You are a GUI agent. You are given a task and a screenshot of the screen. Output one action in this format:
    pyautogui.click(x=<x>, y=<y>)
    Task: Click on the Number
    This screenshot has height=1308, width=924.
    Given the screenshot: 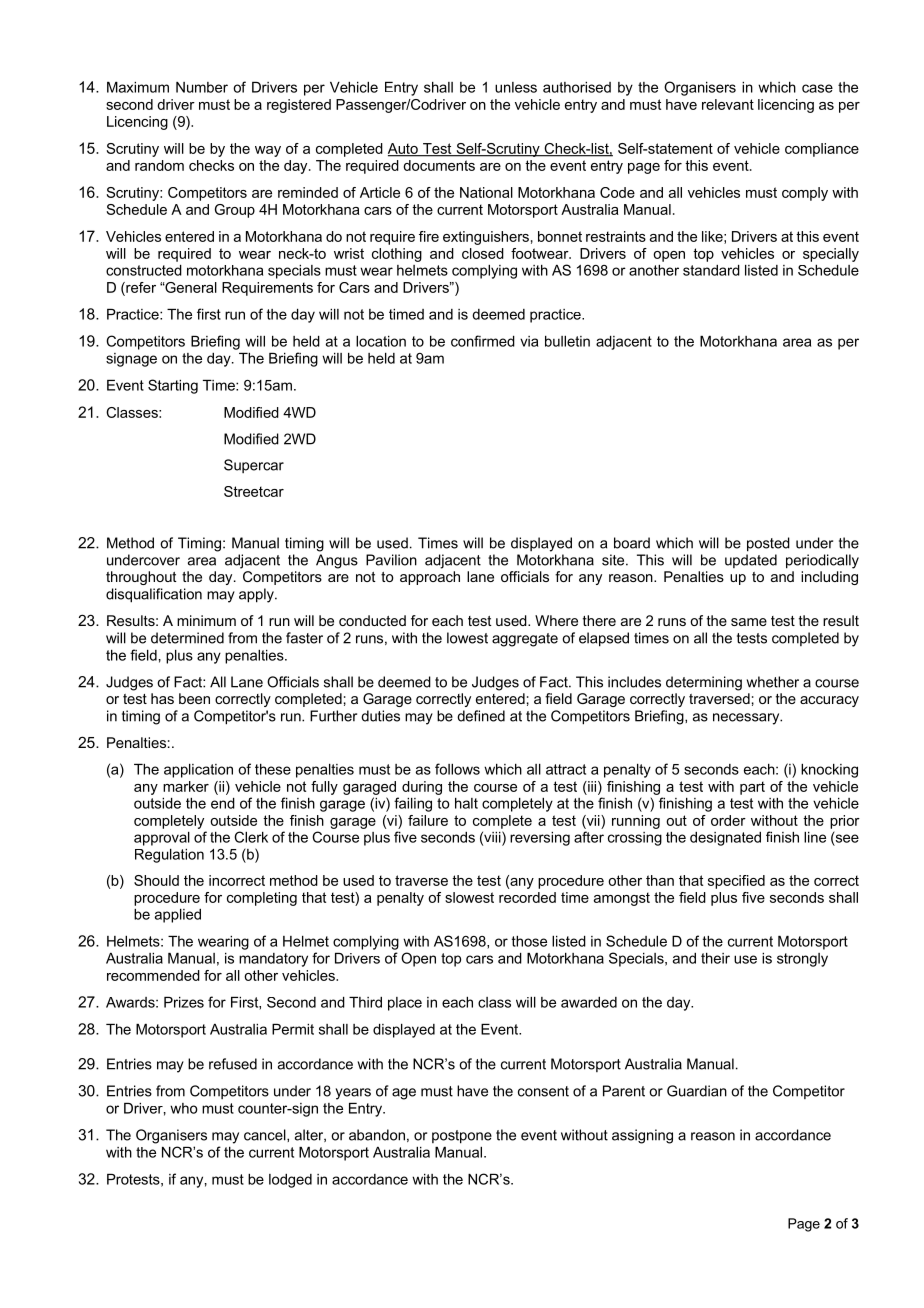 What is the action you would take?
    pyautogui.click(x=202, y=87)
